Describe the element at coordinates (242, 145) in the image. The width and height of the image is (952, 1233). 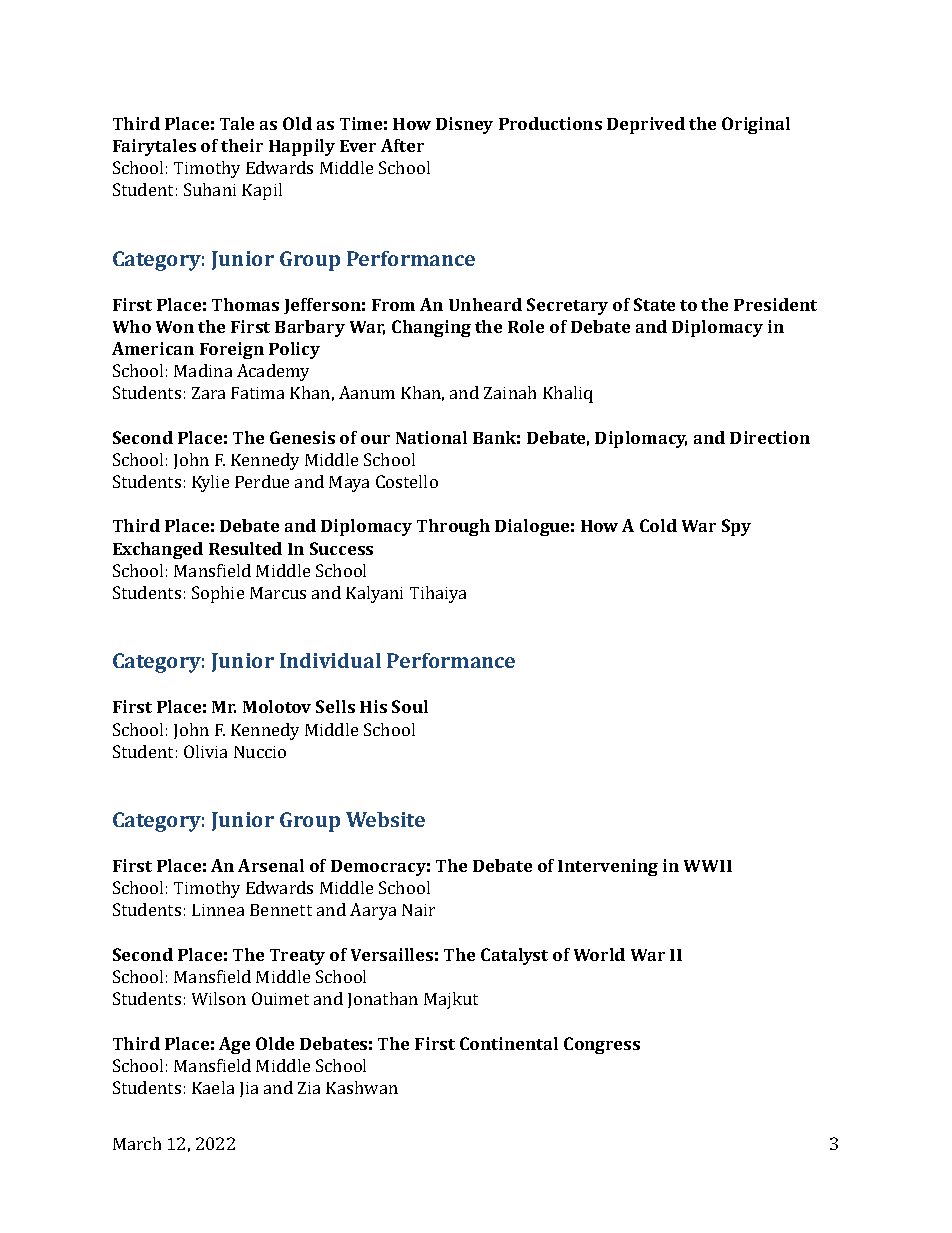
I see `their` at that location.
